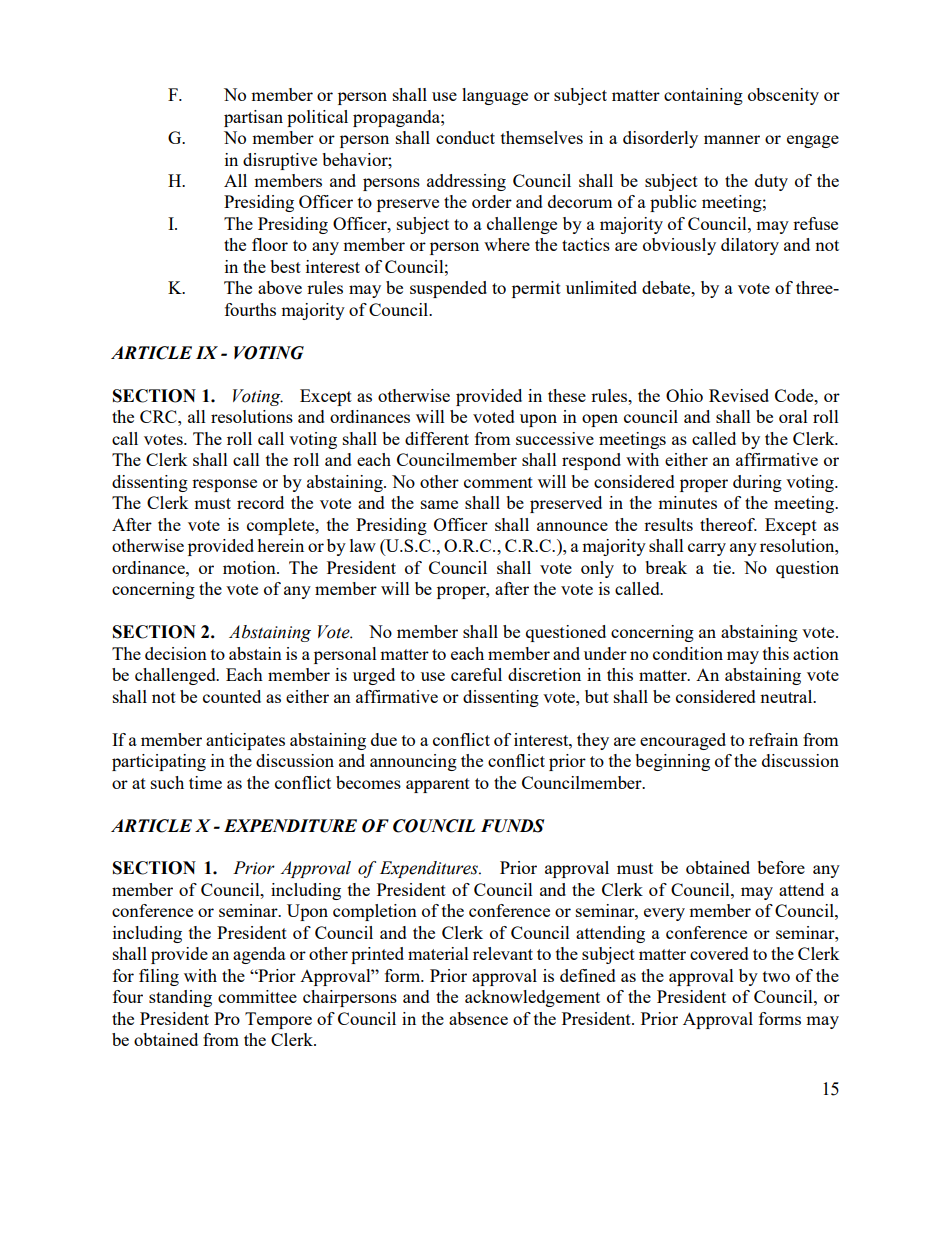 The image size is (952, 1233). What do you see at coordinates (739, 395) in the image?
I see `Revised` at bounding box center [739, 395].
